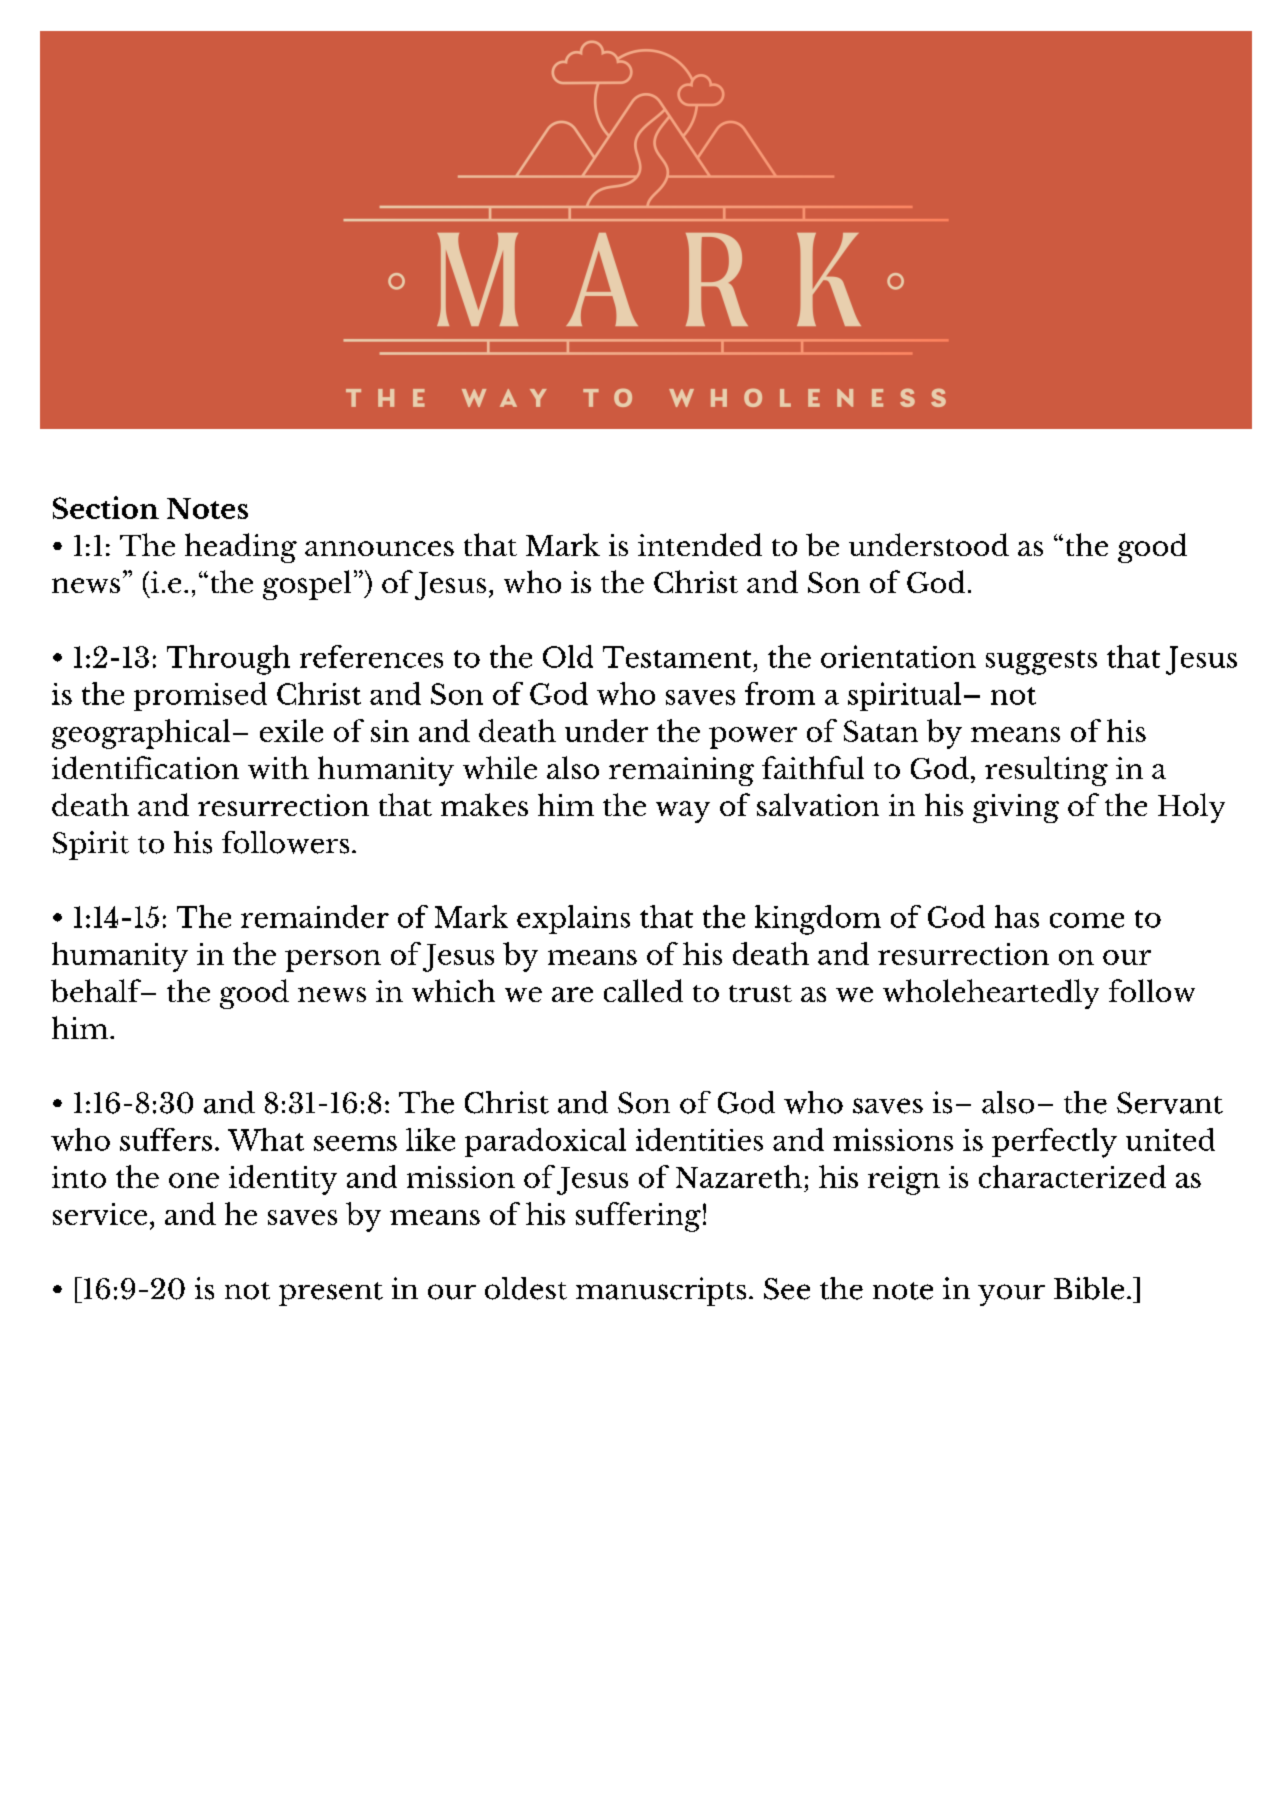 The image size is (1283, 1816). Describe the element at coordinates (1041, 662) in the document. I see `suggests` at that location.
